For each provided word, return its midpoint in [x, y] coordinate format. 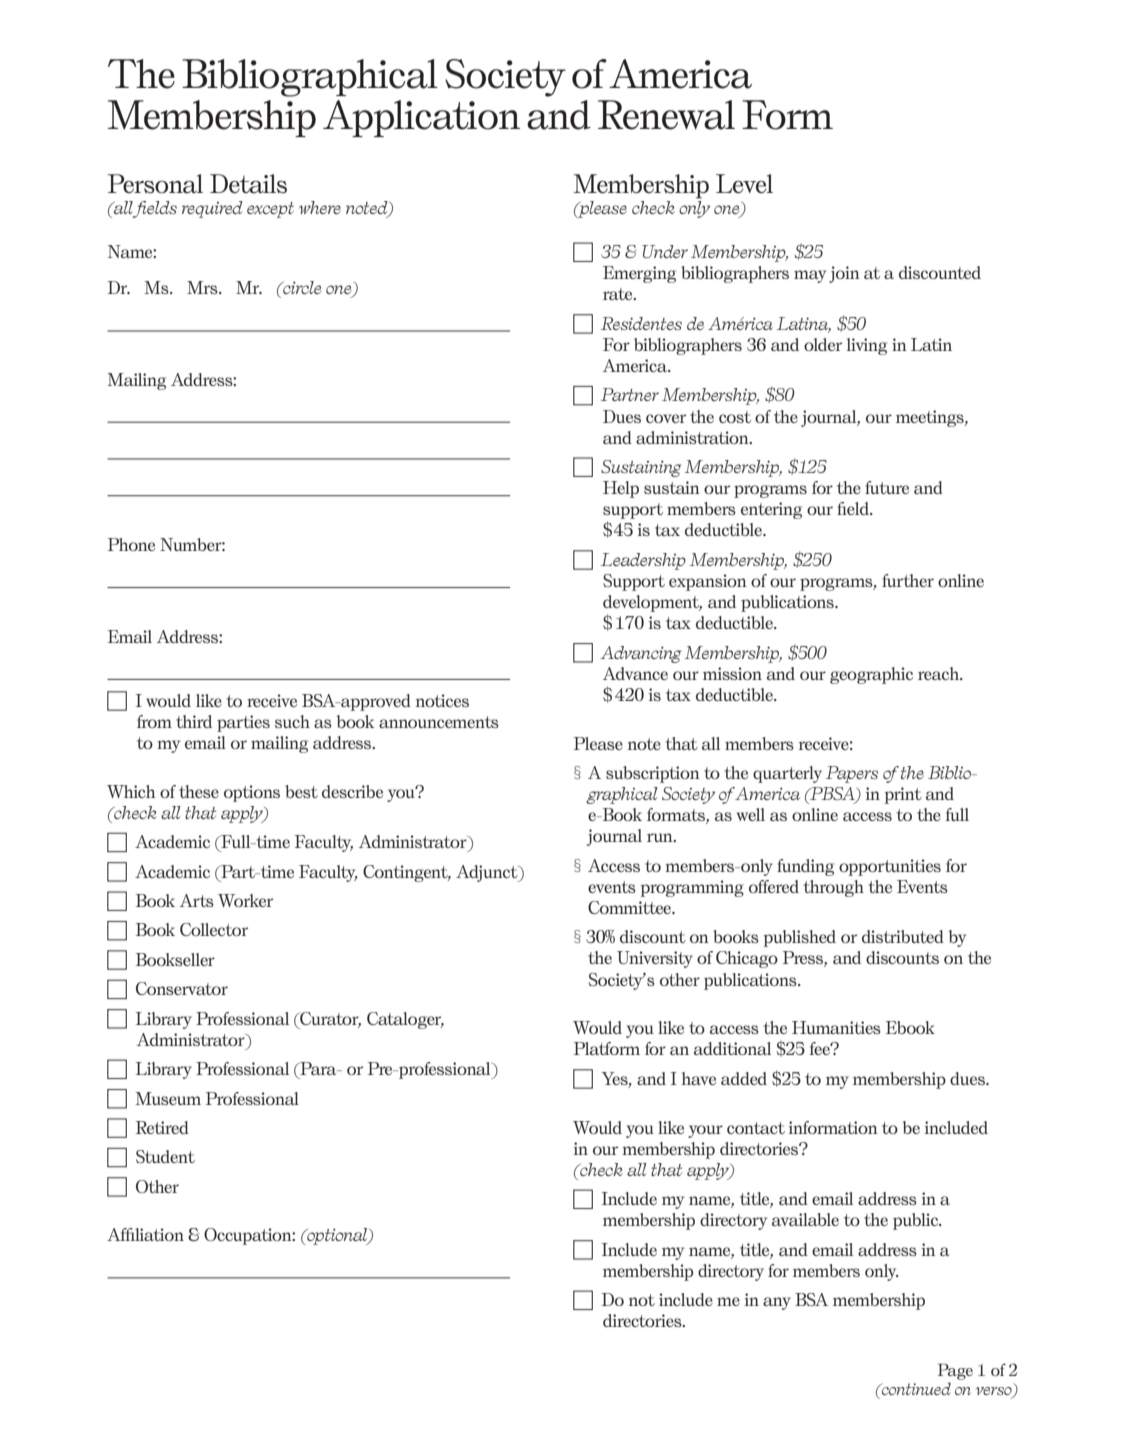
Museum [168, 1098]
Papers [852, 774]
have [699, 1078]
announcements [439, 722]
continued [915, 1388]
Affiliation [145, 1234]
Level [744, 184]
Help [621, 489]
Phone [131, 544]
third [194, 721]
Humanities [836, 1027]
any [777, 1303]
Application [421, 118]
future [887, 487]
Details [248, 184]
